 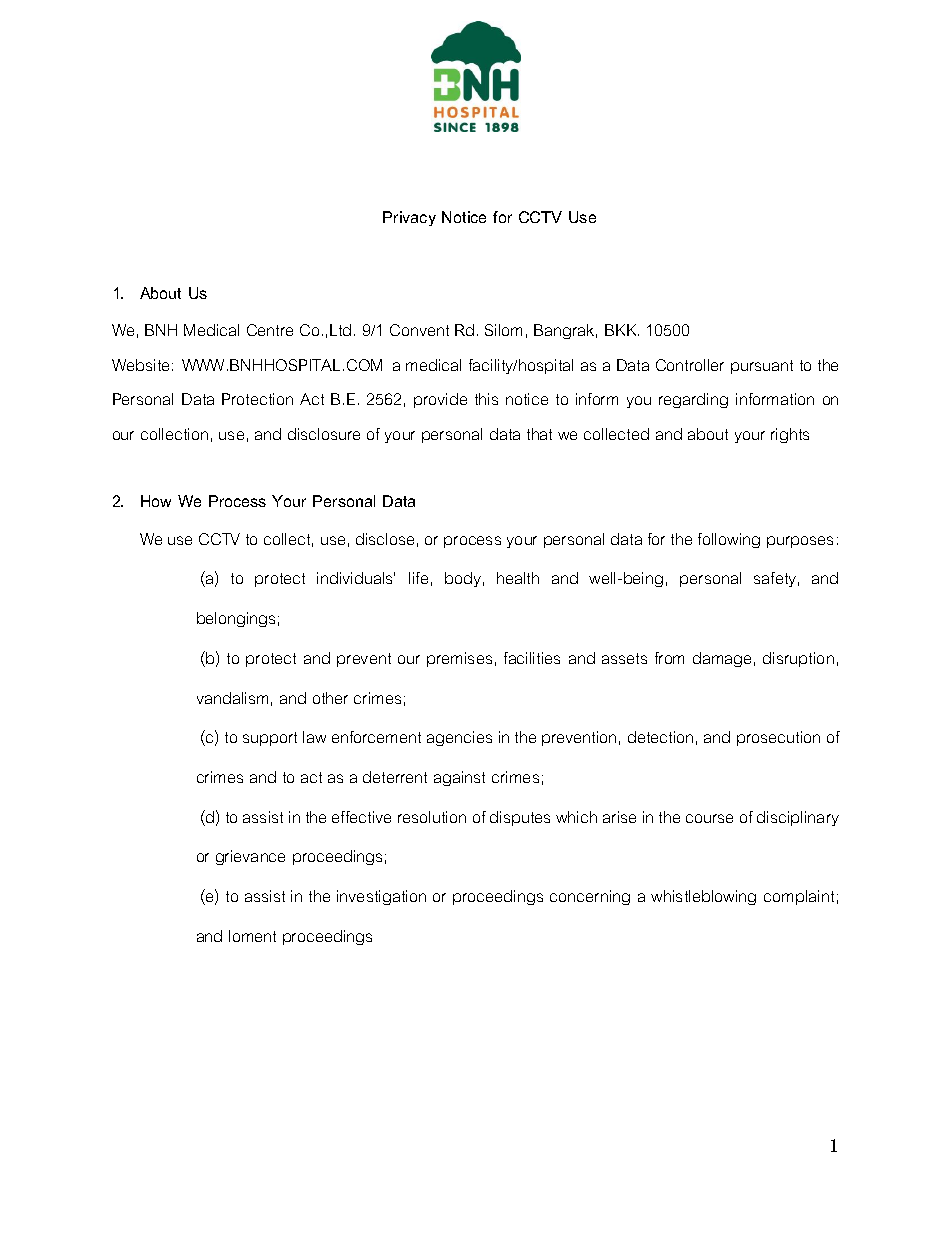 What do you see at coordinates (270, 330) in the page?
I see `Centre` at bounding box center [270, 330].
